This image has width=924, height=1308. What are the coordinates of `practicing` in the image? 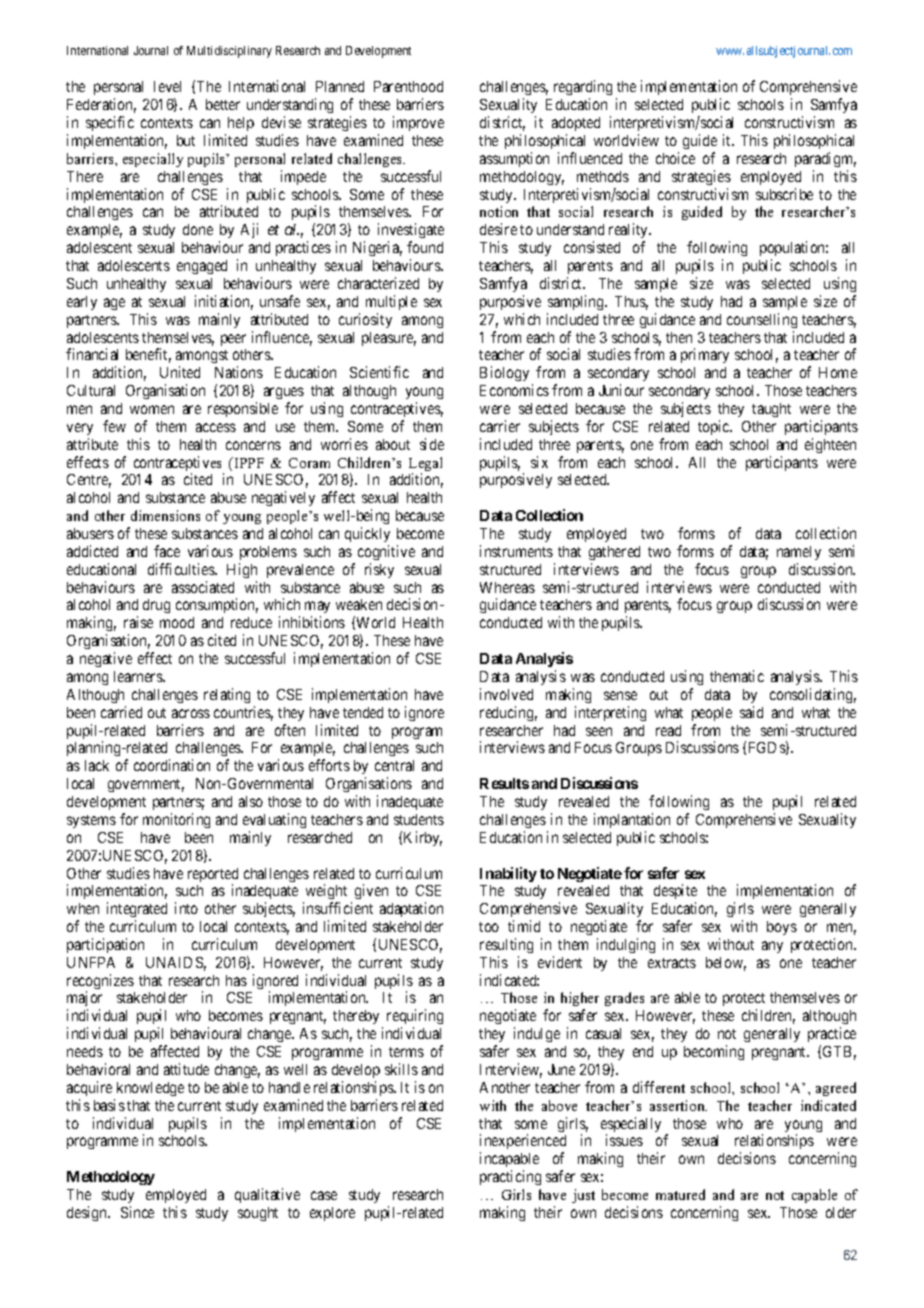 It's located at (510, 1177).
